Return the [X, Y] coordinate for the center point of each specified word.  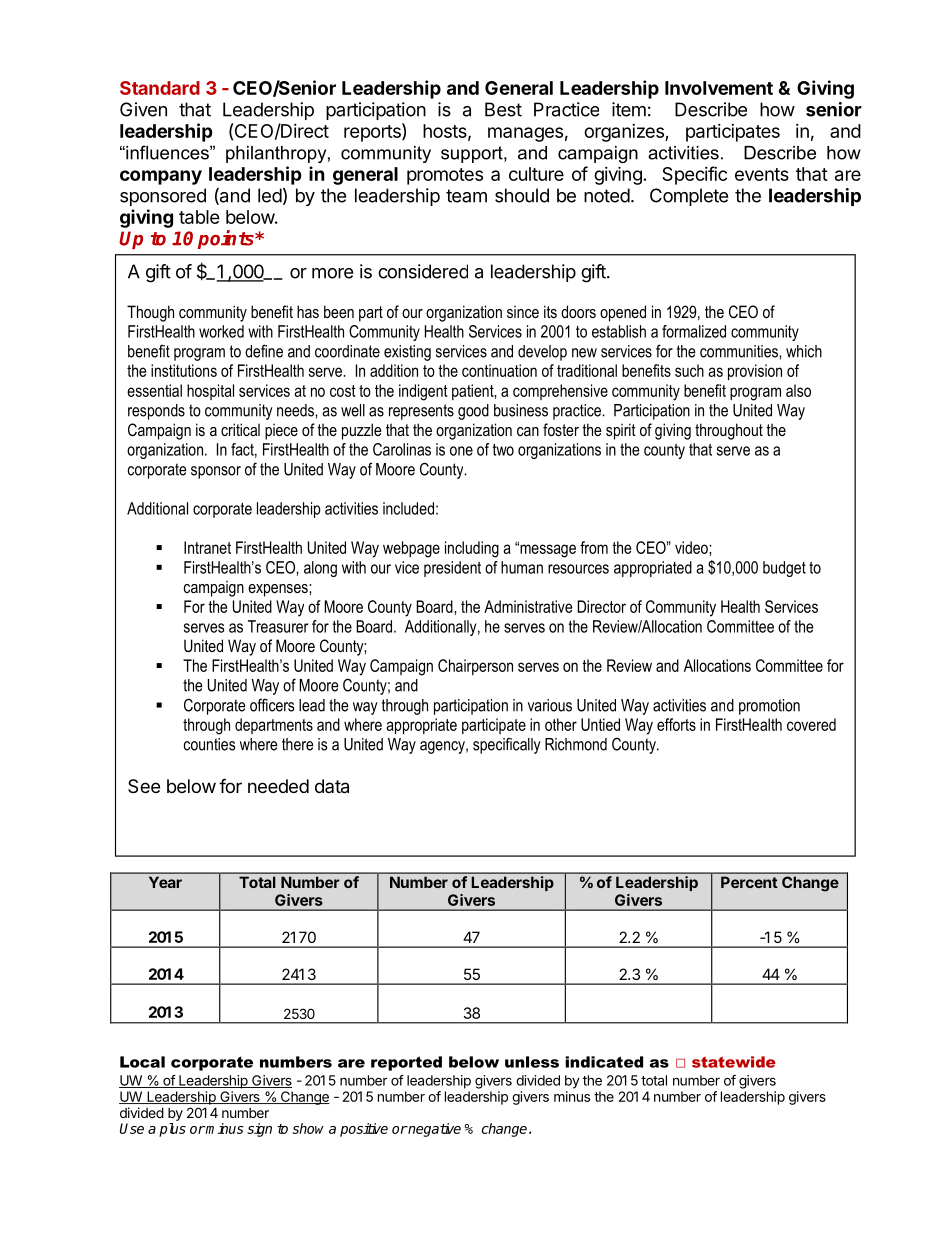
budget [784, 569]
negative [434, 1130]
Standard [160, 88]
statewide [734, 1062]
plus [172, 1130]
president [452, 569]
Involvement [719, 88]
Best [503, 109]
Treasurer [278, 626]
